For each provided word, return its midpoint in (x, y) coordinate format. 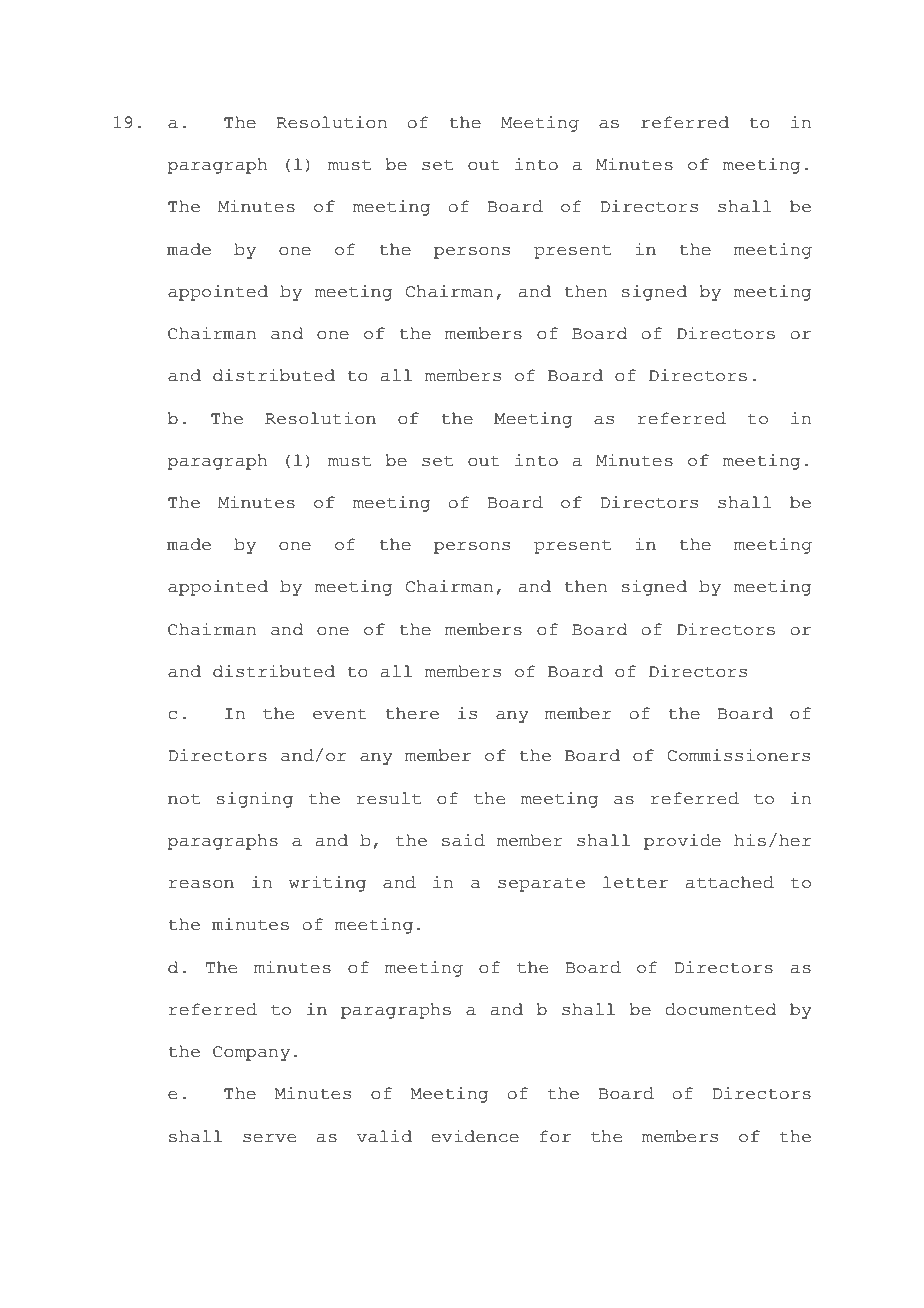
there (412, 713)
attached (730, 882)
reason (201, 884)
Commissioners (738, 755)
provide (682, 842)
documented (721, 1009)
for (555, 1136)
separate (541, 884)
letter (635, 882)
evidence (475, 1136)
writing (327, 884)
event (340, 714)
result (389, 798)
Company (251, 1053)
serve (269, 1138)
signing (254, 800)
